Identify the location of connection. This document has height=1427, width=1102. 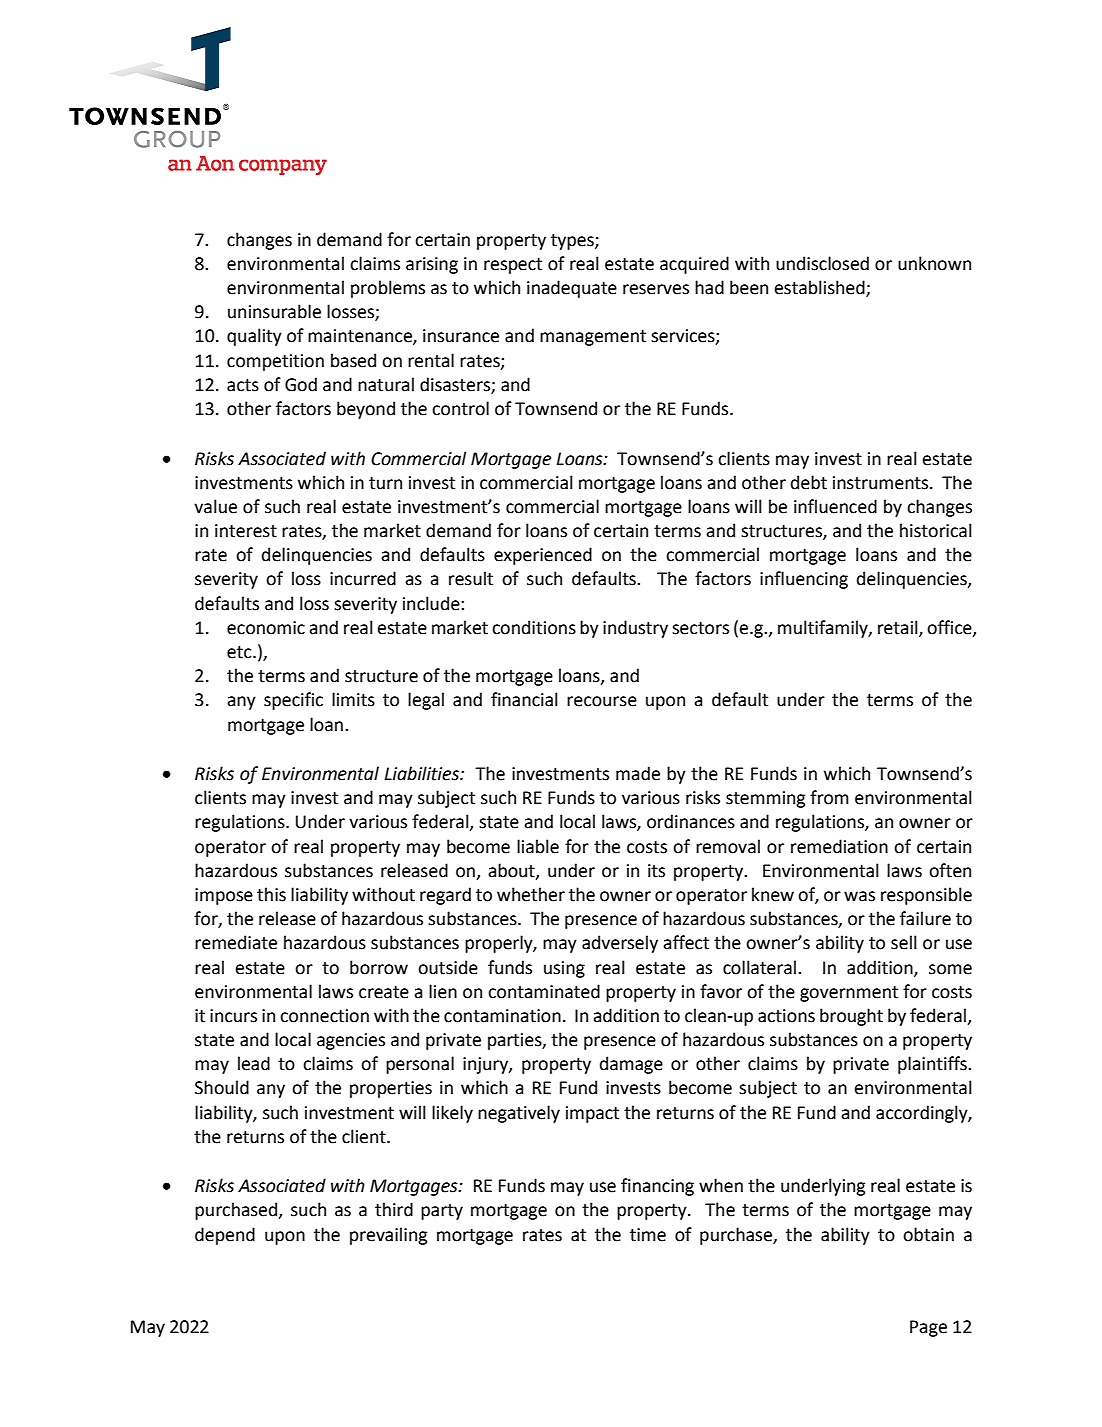
(324, 1016).
